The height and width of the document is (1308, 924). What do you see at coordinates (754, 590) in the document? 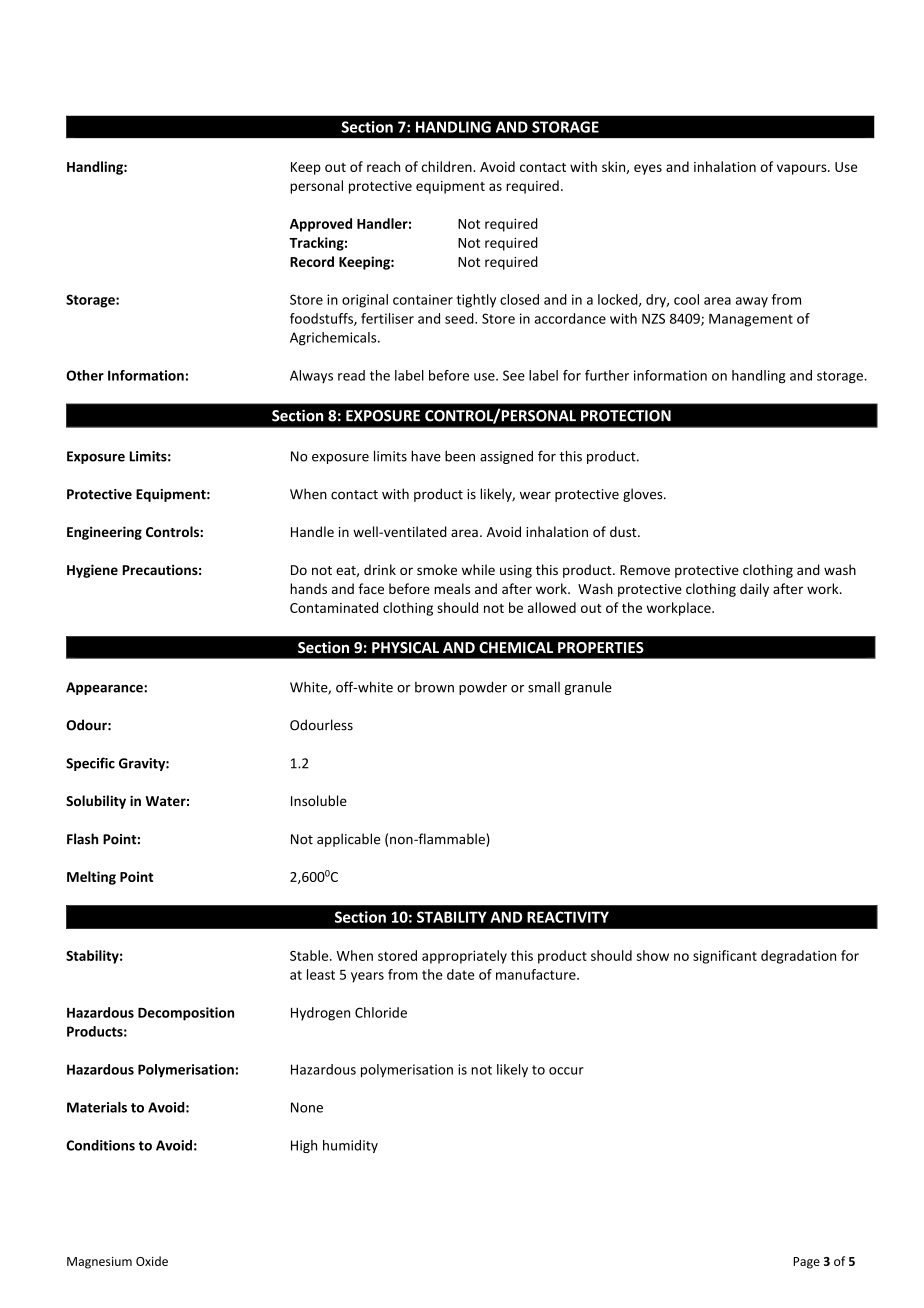
I see `daily` at bounding box center [754, 590].
